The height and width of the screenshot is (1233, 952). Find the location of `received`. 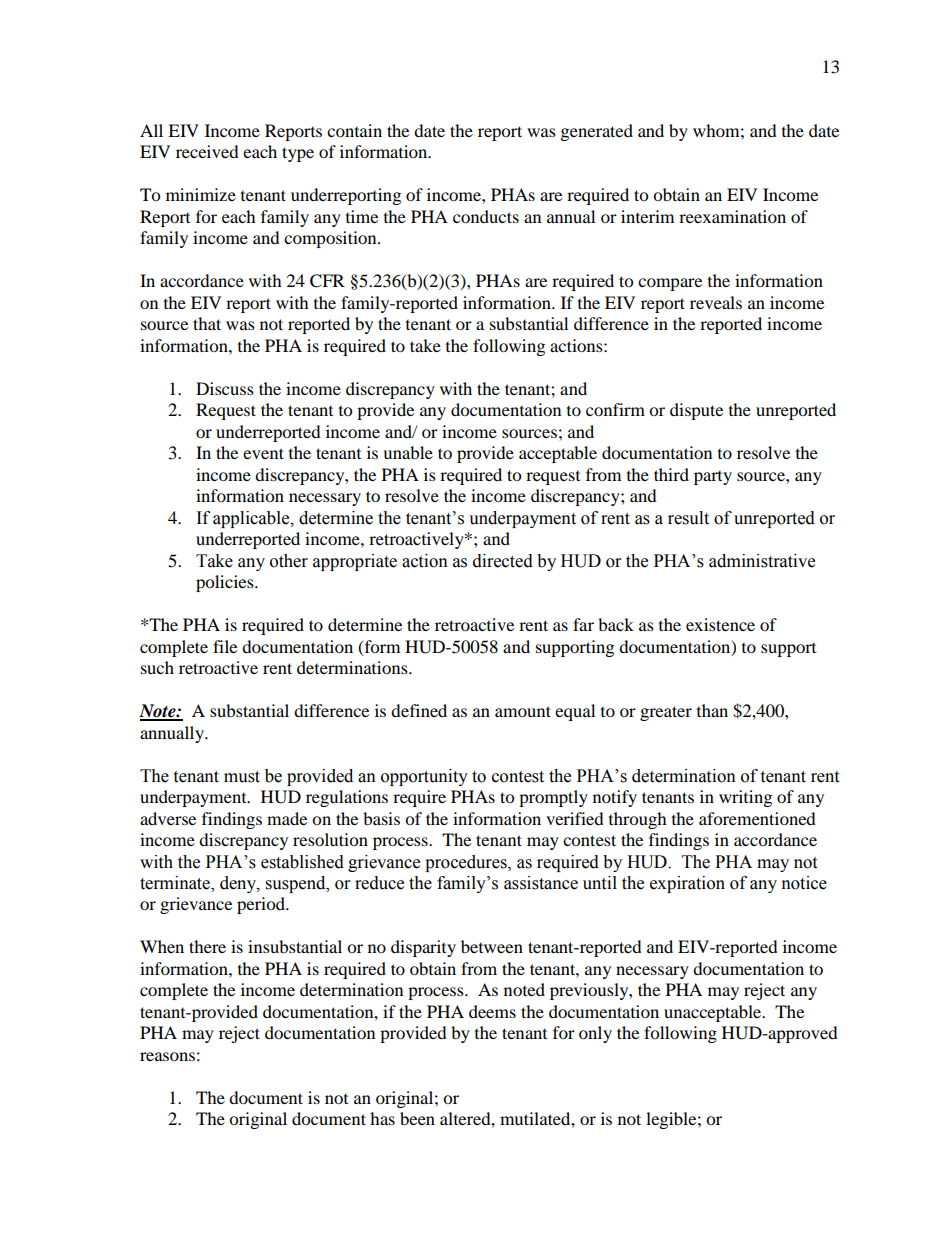

received is located at coordinates (207, 151).
